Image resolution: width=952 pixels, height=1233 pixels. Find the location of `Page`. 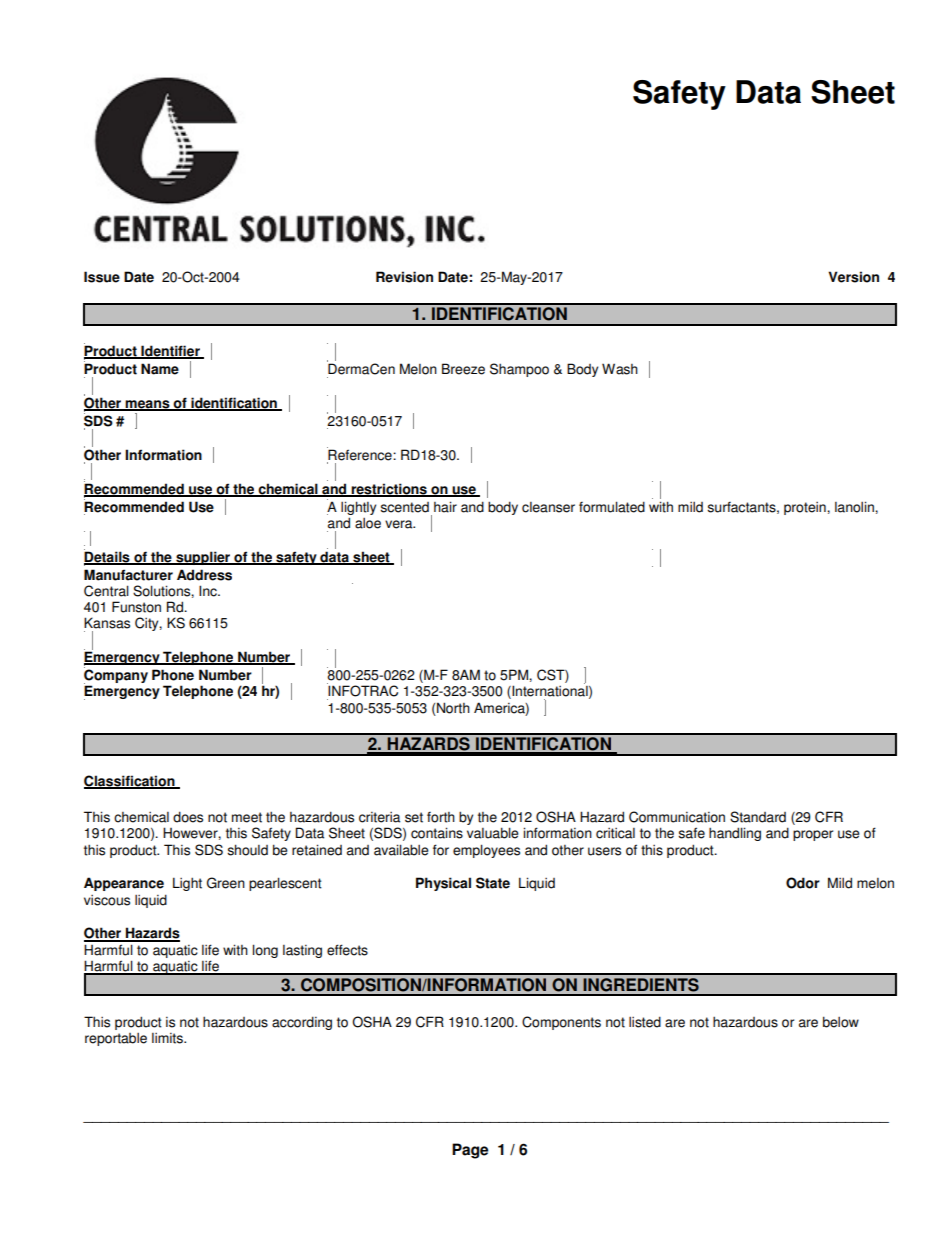

Page is located at coordinates (470, 1151).
